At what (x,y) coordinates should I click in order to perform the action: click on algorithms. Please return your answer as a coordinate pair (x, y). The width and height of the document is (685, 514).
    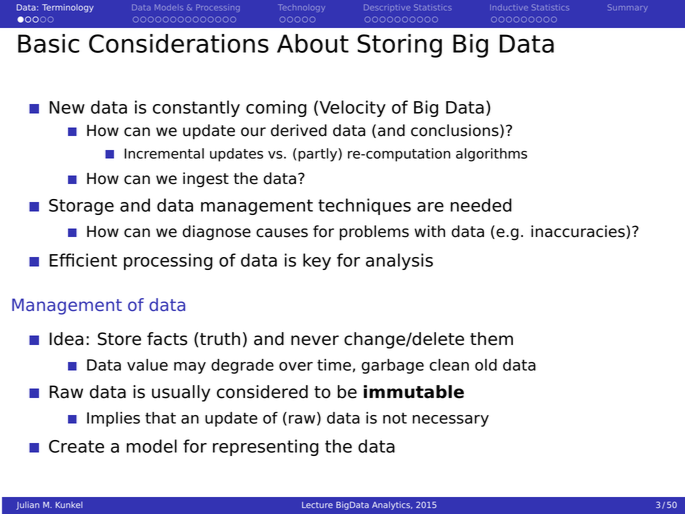
    Looking at the image, I should click on (491, 155).
